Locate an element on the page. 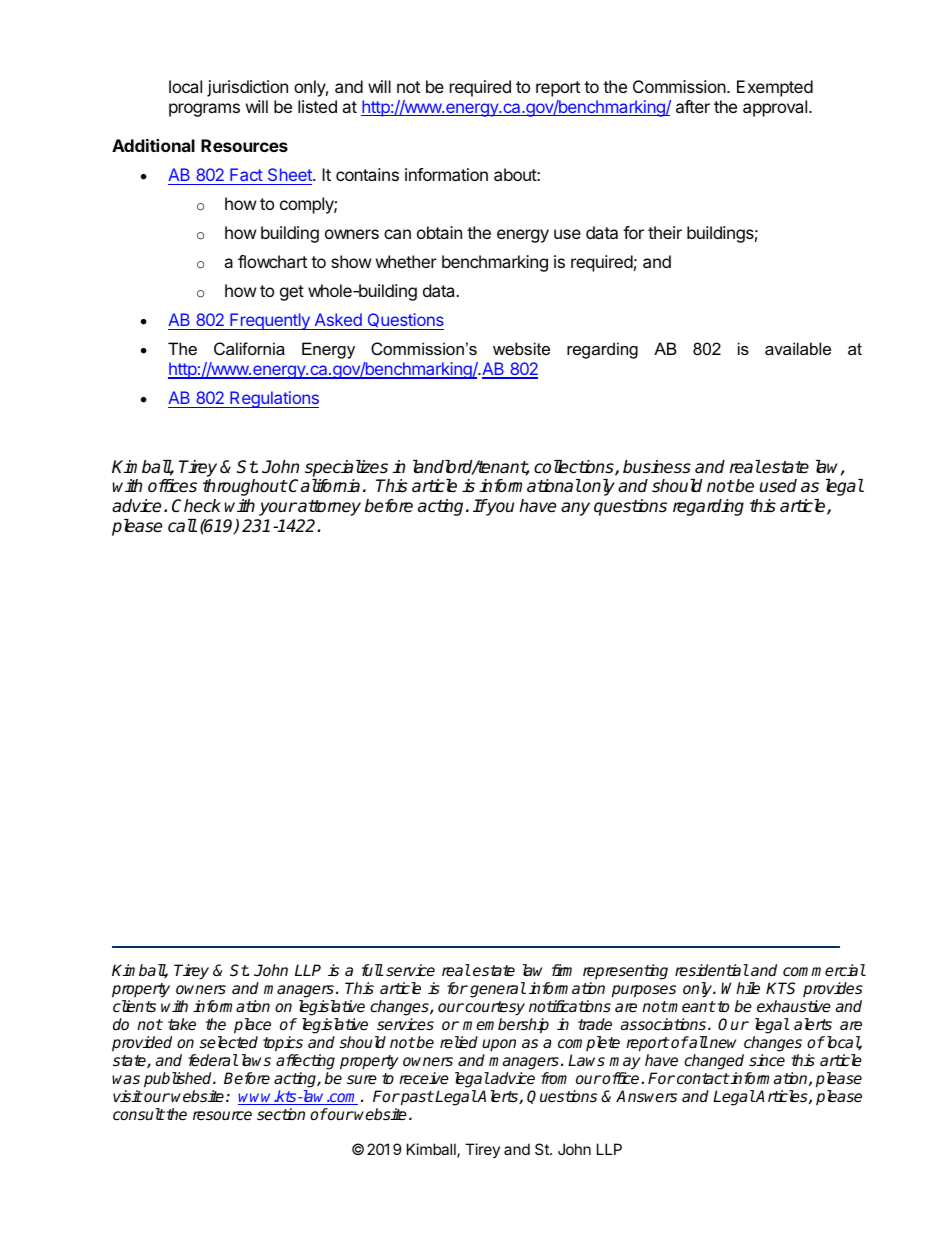 Image resolution: width=952 pixels, height=1233 pixels. federal is located at coordinates (213, 1060).
